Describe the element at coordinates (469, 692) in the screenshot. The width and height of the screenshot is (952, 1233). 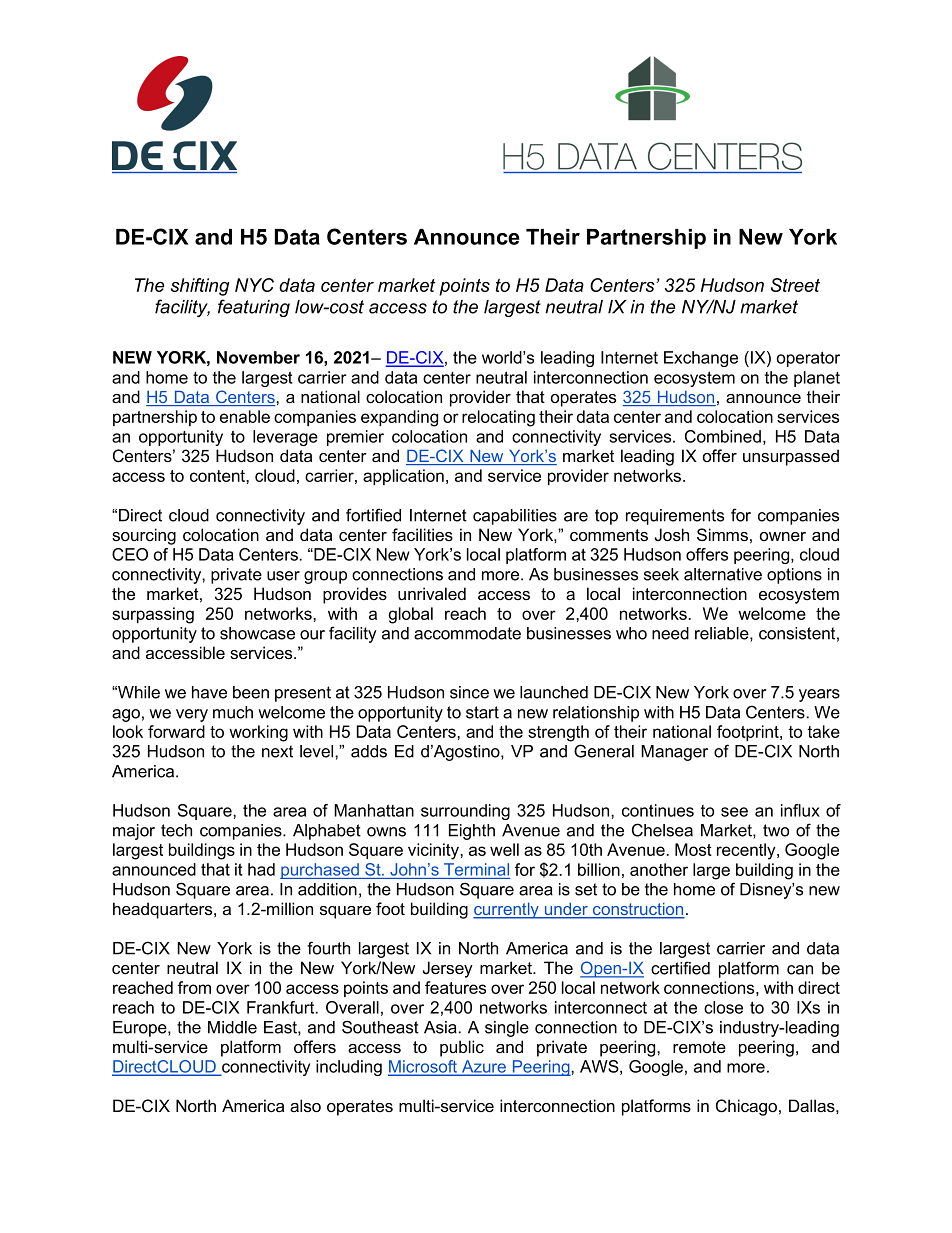
I see `since` at that location.
